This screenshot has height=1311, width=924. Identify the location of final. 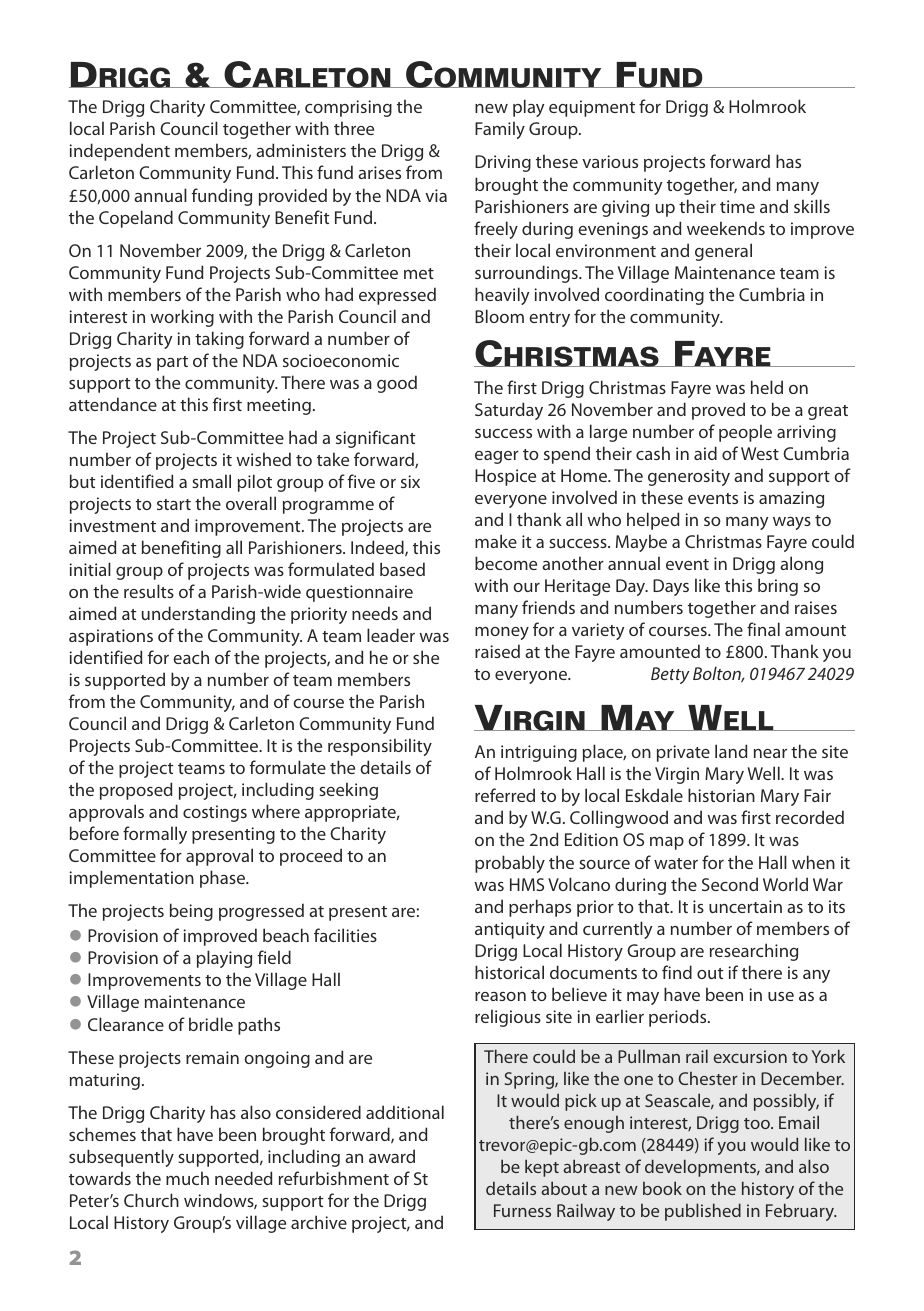
(763, 629).
